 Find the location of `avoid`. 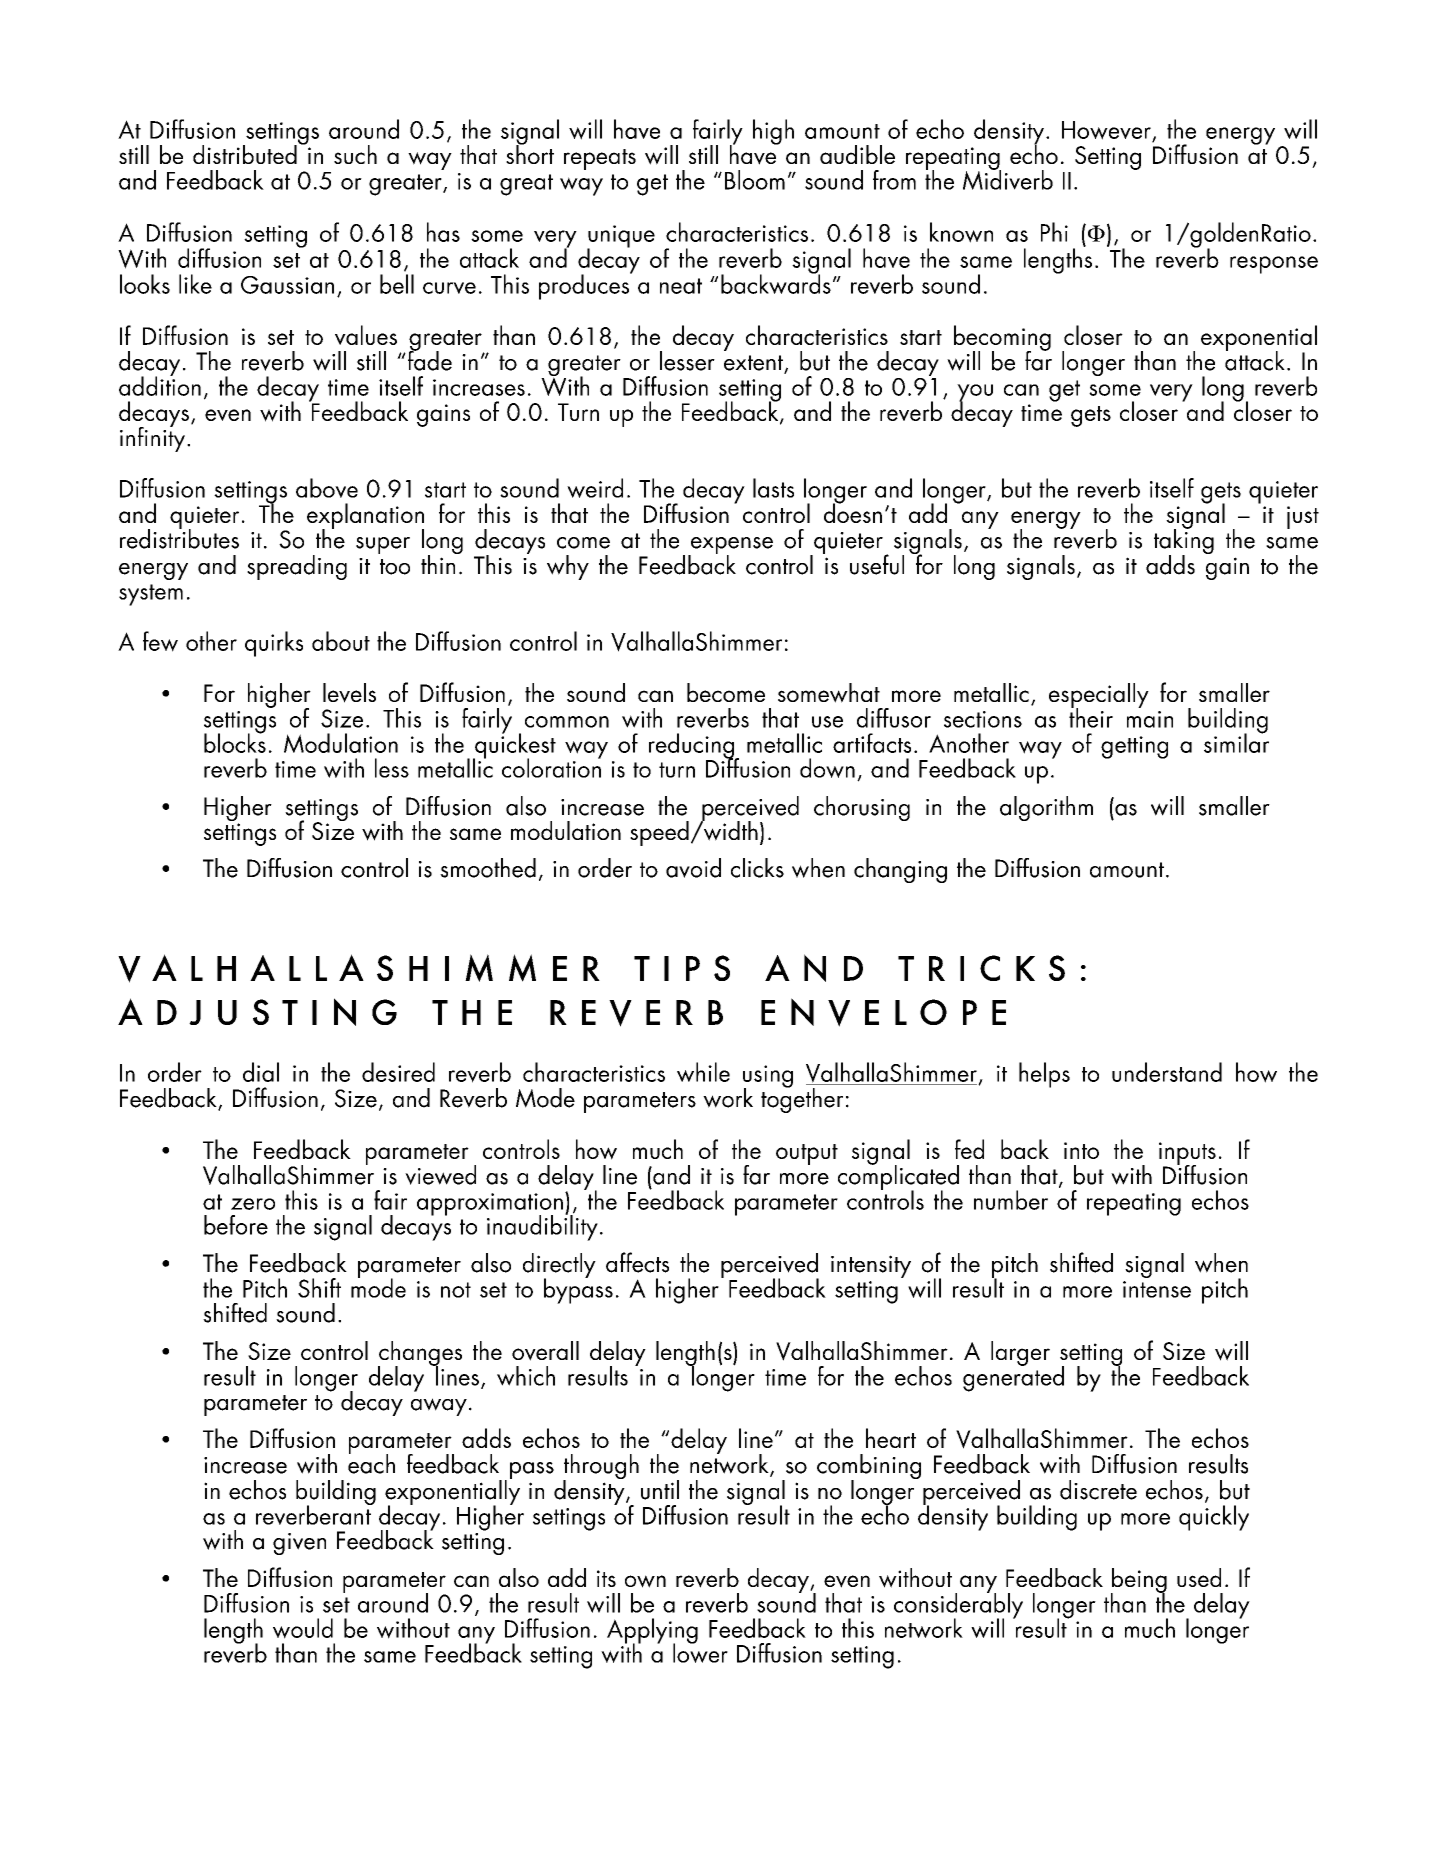

avoid is located at coordinates (693, 868).
